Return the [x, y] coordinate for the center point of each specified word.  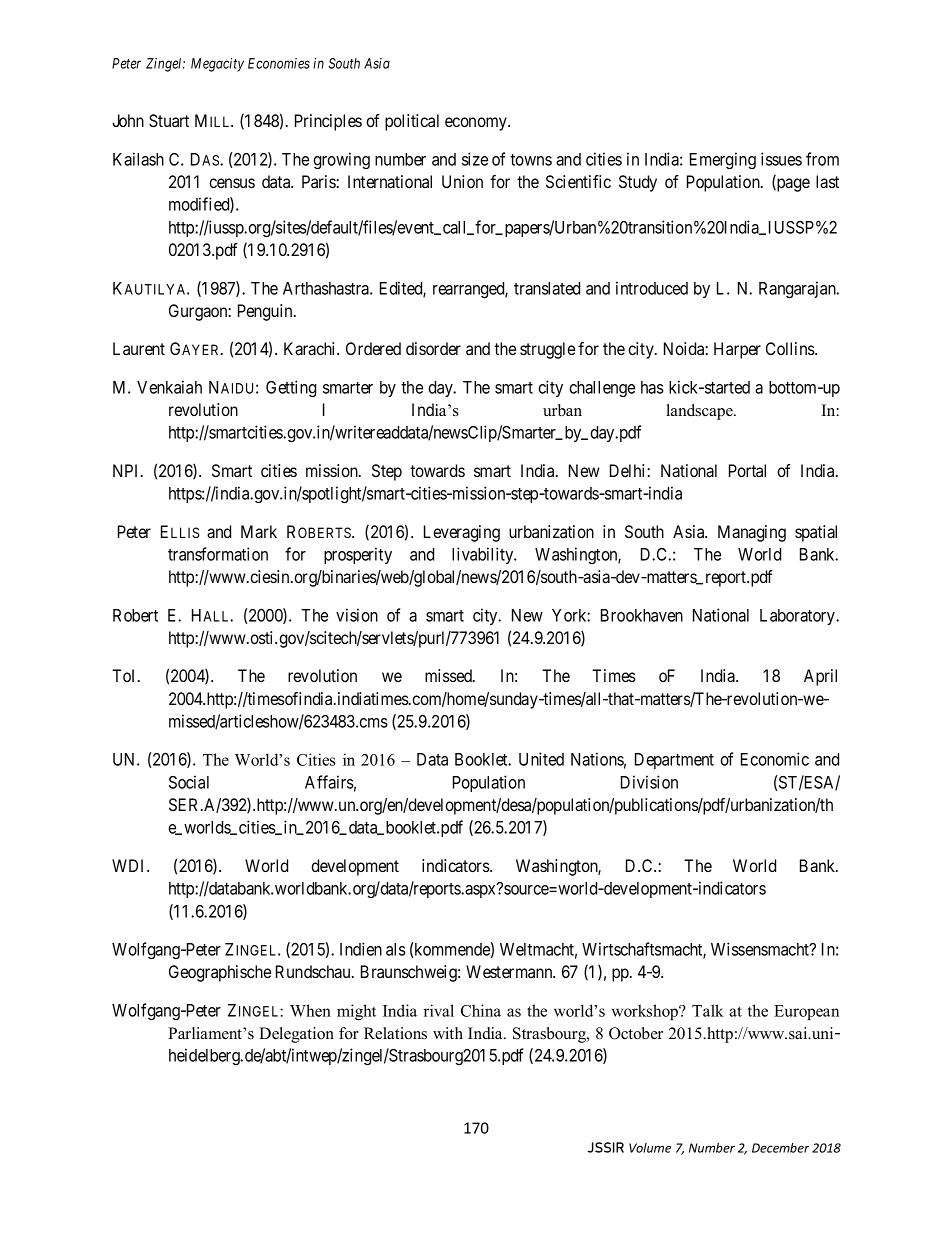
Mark [259, 531]
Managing [752, 533]
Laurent [139, 348]
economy [477, 124]
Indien [361, 949]
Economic [775, 759]
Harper [737, 350]
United [541, 759]
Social [189, 782]
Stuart [169, 121]
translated [547, 288]
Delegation [296, 1035]
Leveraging [462, 533]
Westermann [510, 971]
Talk [708, 1010]
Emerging [723, 160]
